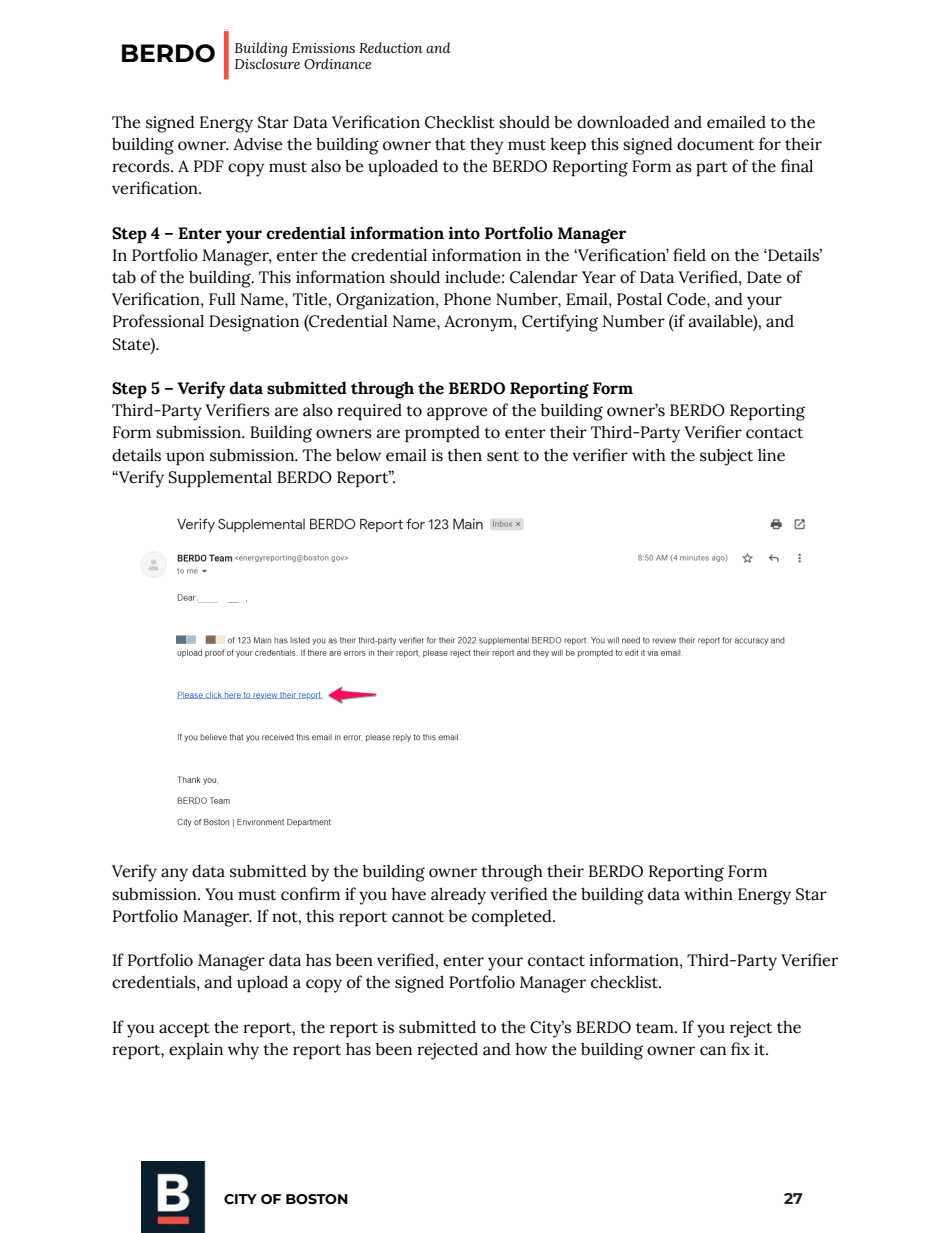 The image size is (952, 1233). What do you see at coordinates (479, 323) in the page?
I see `Acronym` at bounding box center [479, 323].
